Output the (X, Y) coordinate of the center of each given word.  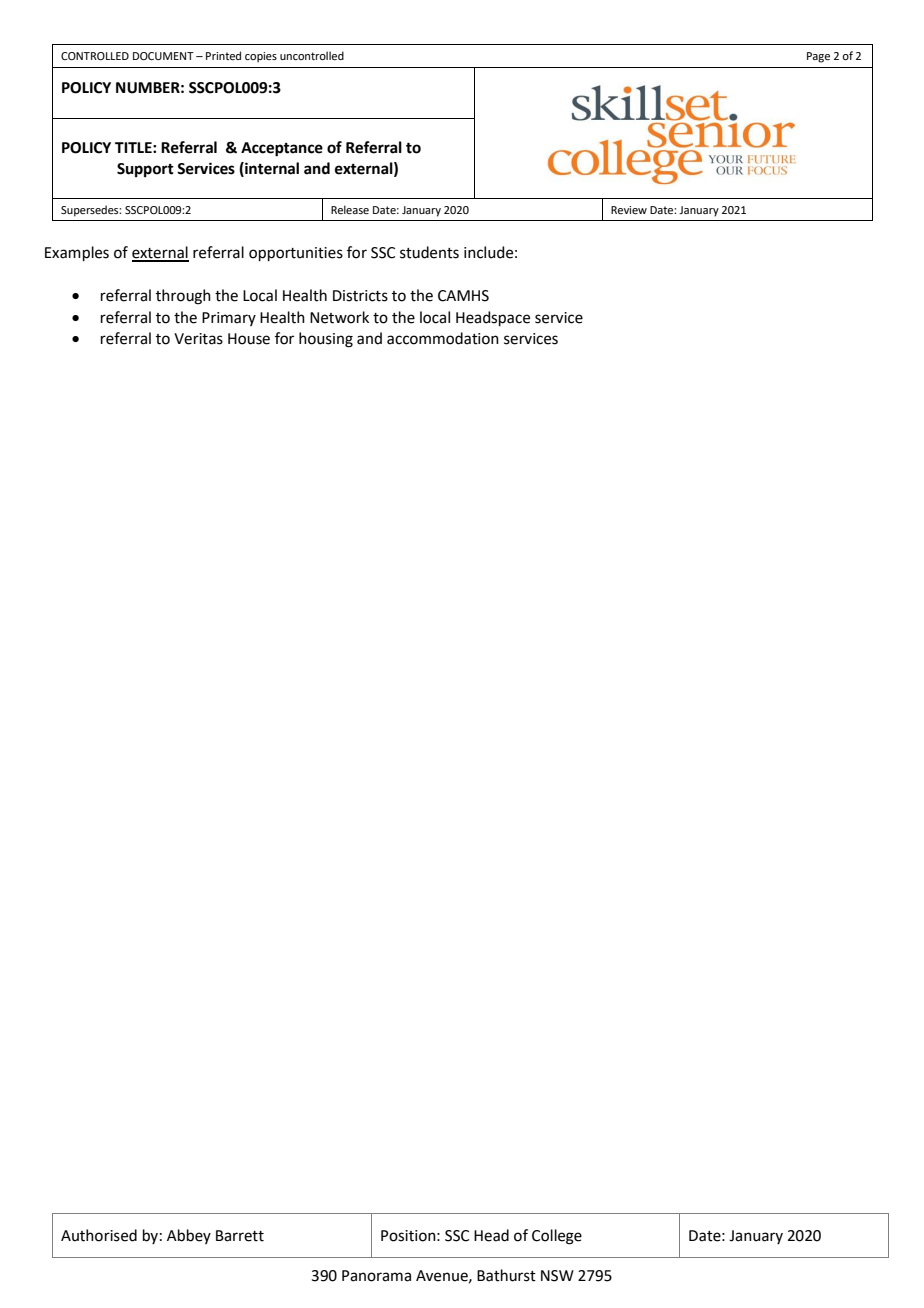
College (557, 1237)
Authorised (99, 1235)
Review (629, 210)
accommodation (443, 338)
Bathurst (506, 1275)
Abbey (189, 1236)
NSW (557, 1276)
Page (818, 57)
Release (350, 209)
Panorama (376, 1276)
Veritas (198, 339)
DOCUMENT (163, 56)
